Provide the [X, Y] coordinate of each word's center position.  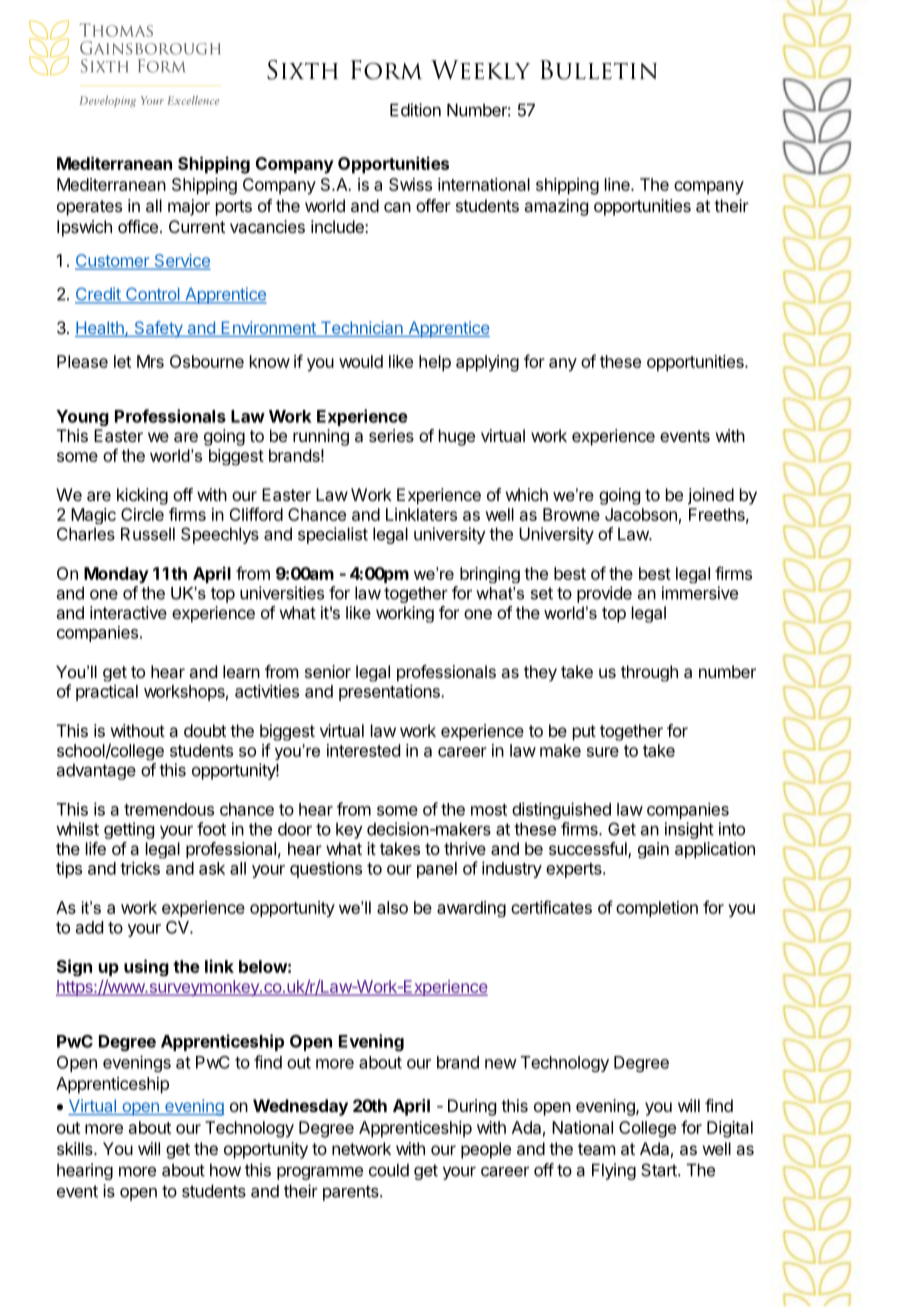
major [189, 207]
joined [711, 496]
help [435, 363]
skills [76, 1148]
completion [657, 909]
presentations [390, 692]
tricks [140, 868]
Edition [415, 110]
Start [660, 1170]
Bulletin [598, 70]
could [389, 1170]
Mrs [150, 361]
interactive [128, 612]
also [392, 907]
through [649, 673]
